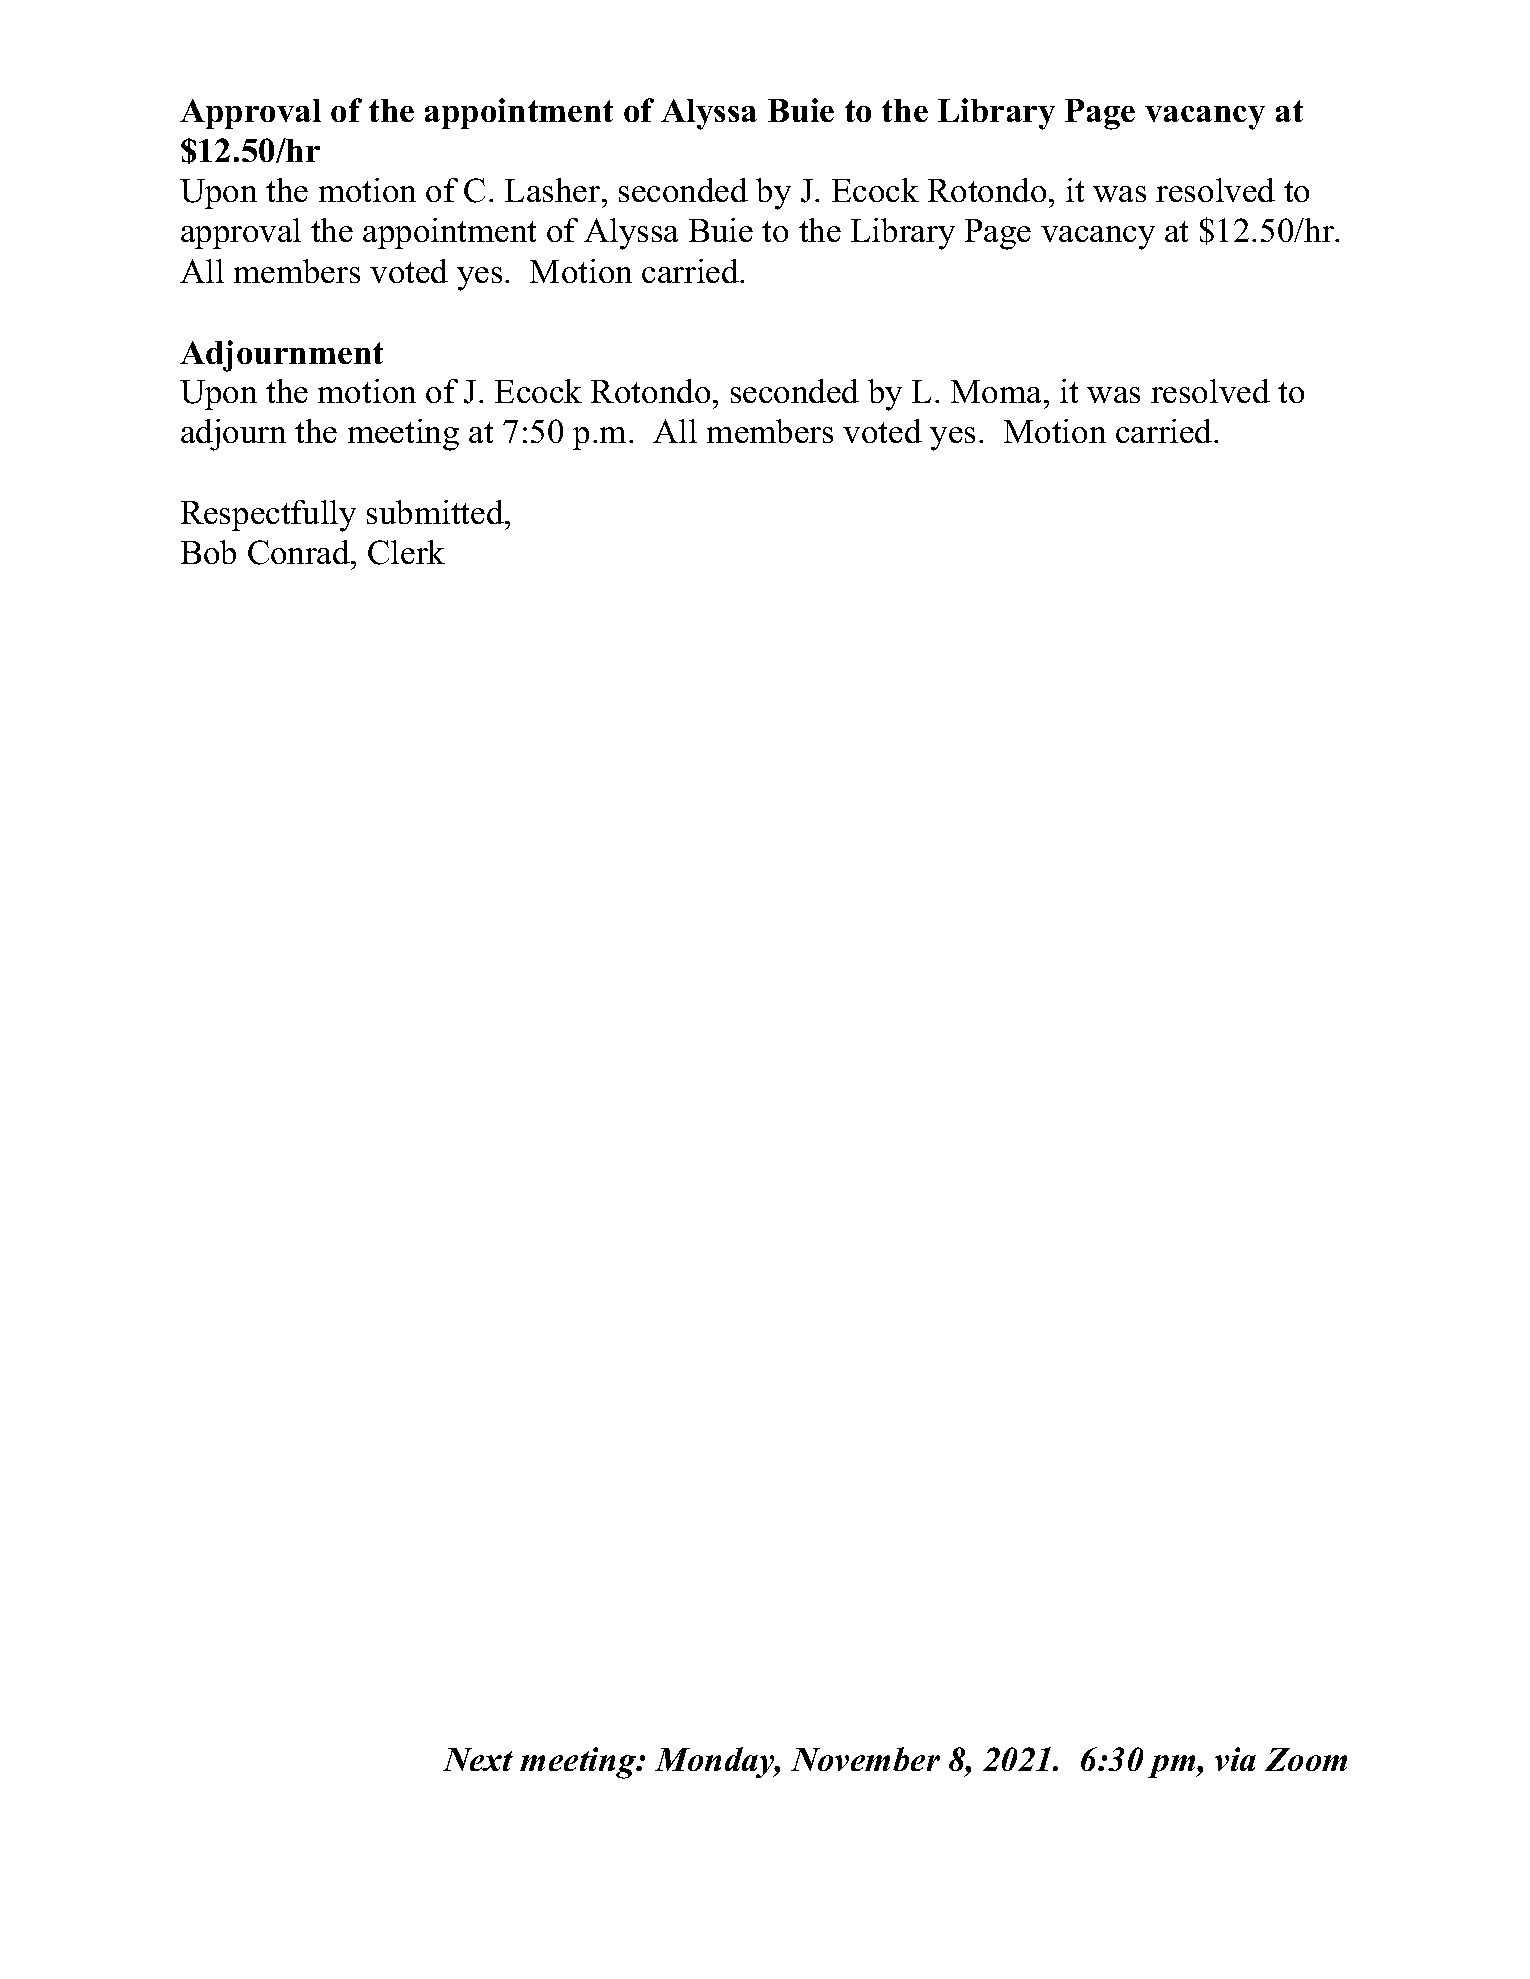  Describe the element at coordinates (478, 1759) in the screenshot. I see `Next` at that location.
